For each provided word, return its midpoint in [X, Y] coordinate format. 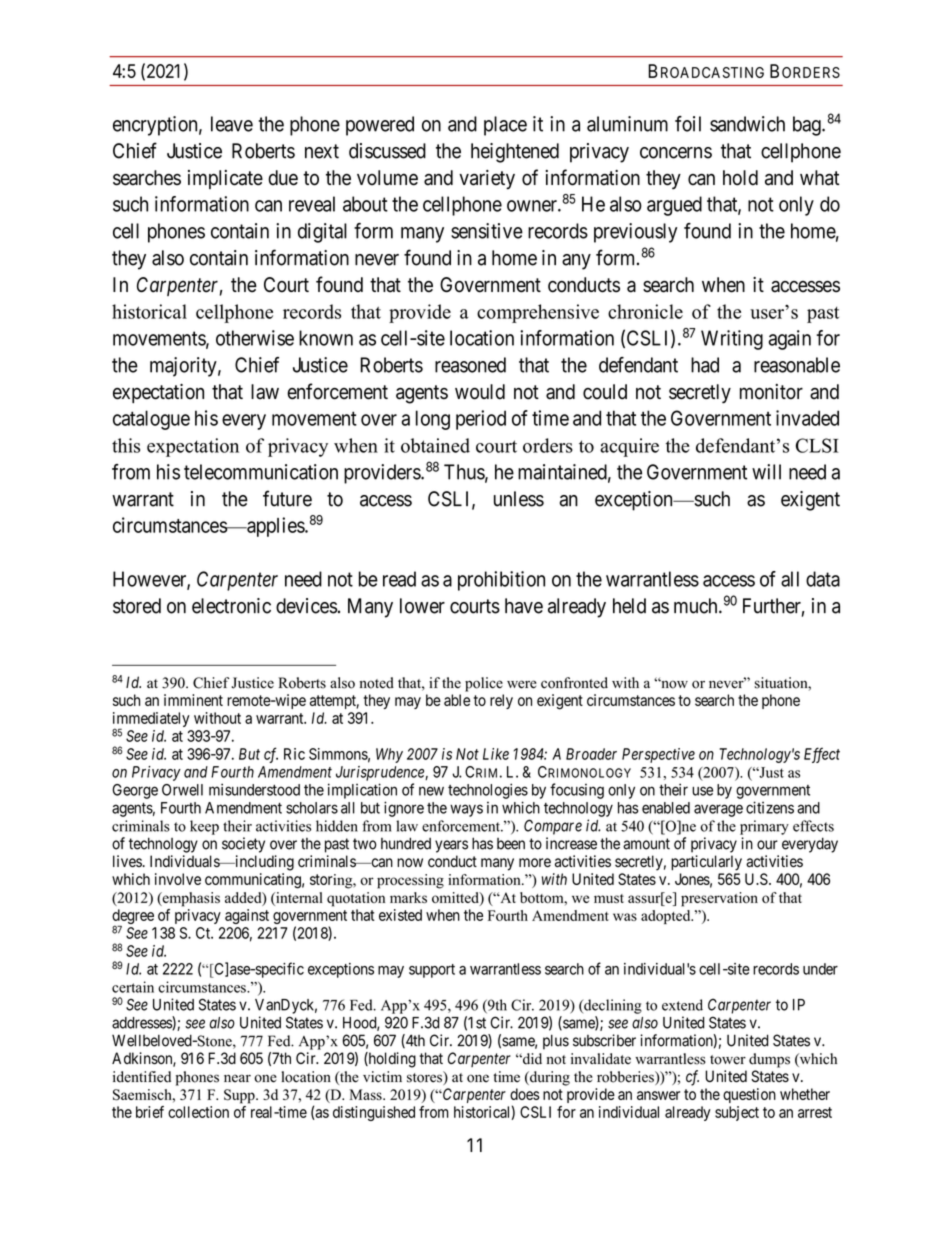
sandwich [747, 124]
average [718, 810]
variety [487, 180]
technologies [488, 791]
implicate [225, 179]
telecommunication [261, 472]
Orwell [182, 790]
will [766, 472]
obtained [435, 445]
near [237, 1078]
